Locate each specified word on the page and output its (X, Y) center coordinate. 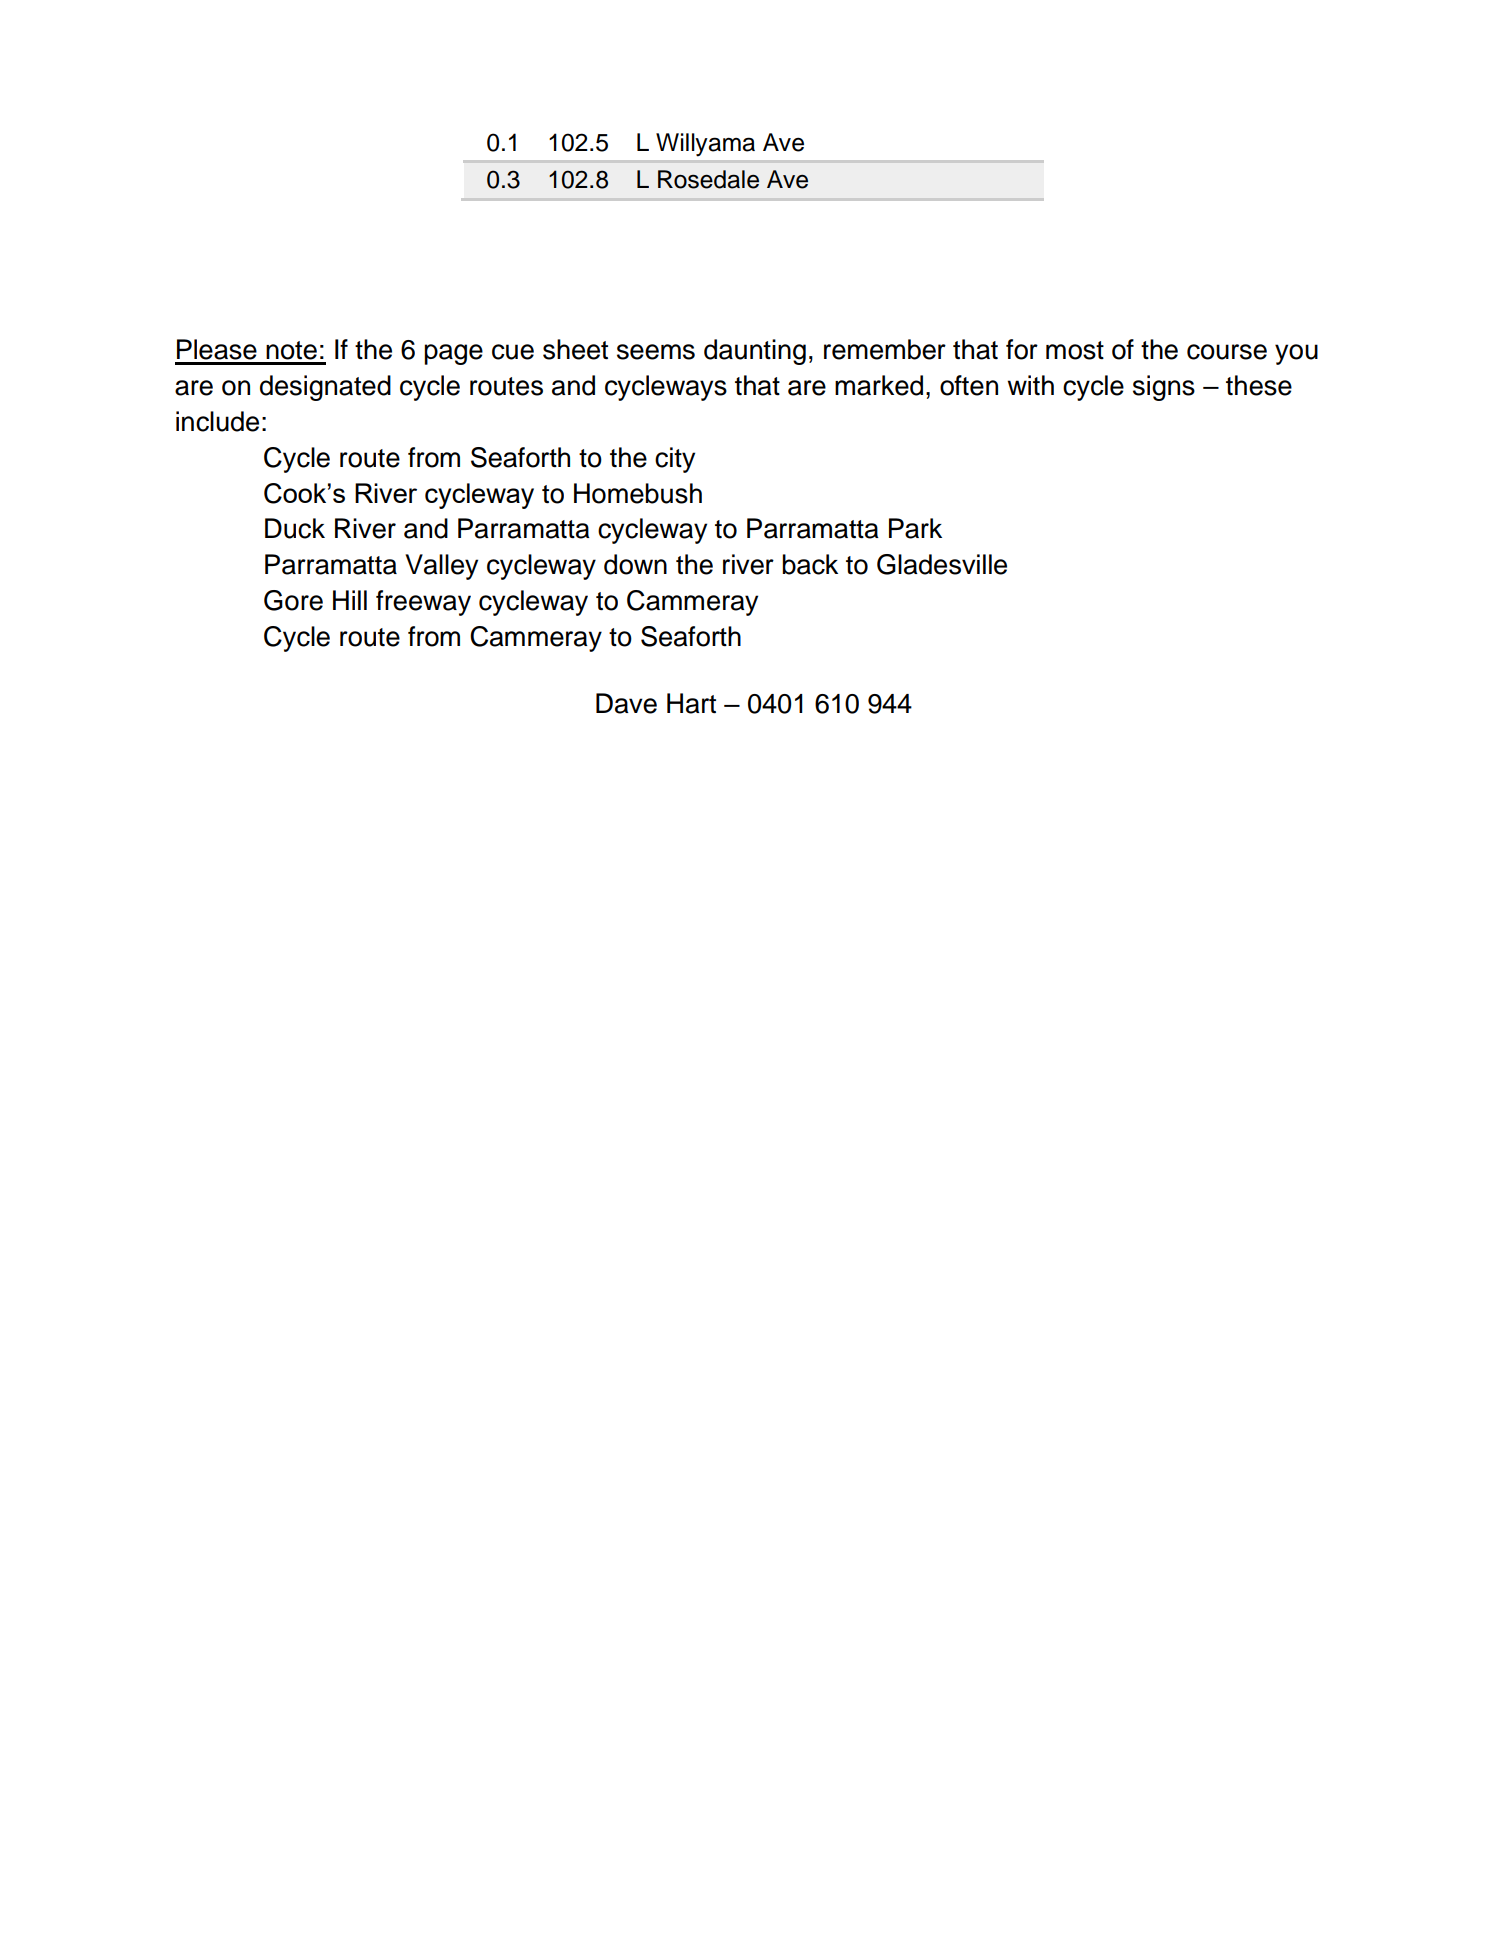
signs (1164, 388)
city (675, 460)
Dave (626, 703)
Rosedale (708, 179)
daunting (755, 352)
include (217, 421)
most (1075, 350)
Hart (691, 703)
